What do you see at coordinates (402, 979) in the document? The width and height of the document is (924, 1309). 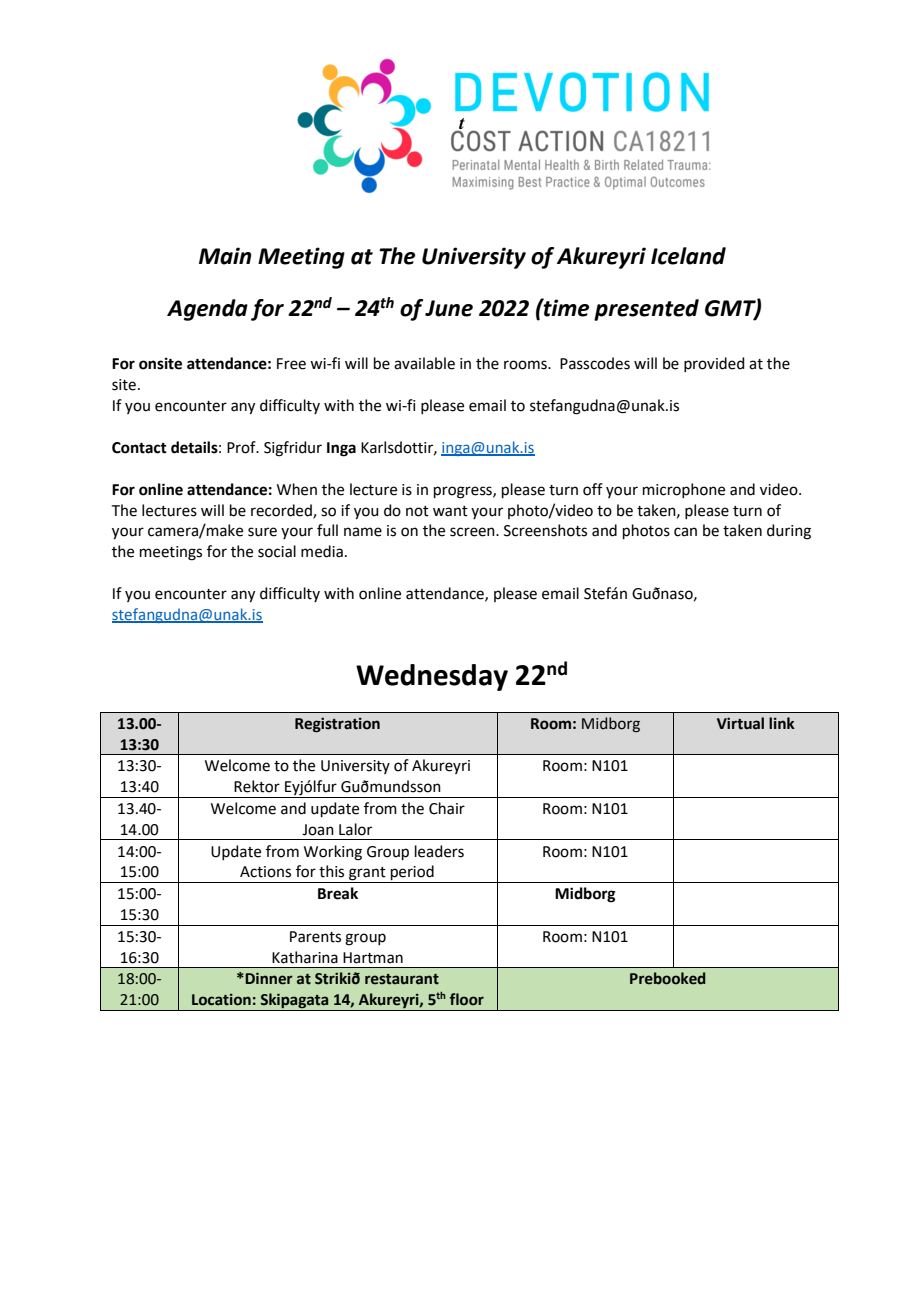 I see `restaurant` at bounding box center [402, 979].
